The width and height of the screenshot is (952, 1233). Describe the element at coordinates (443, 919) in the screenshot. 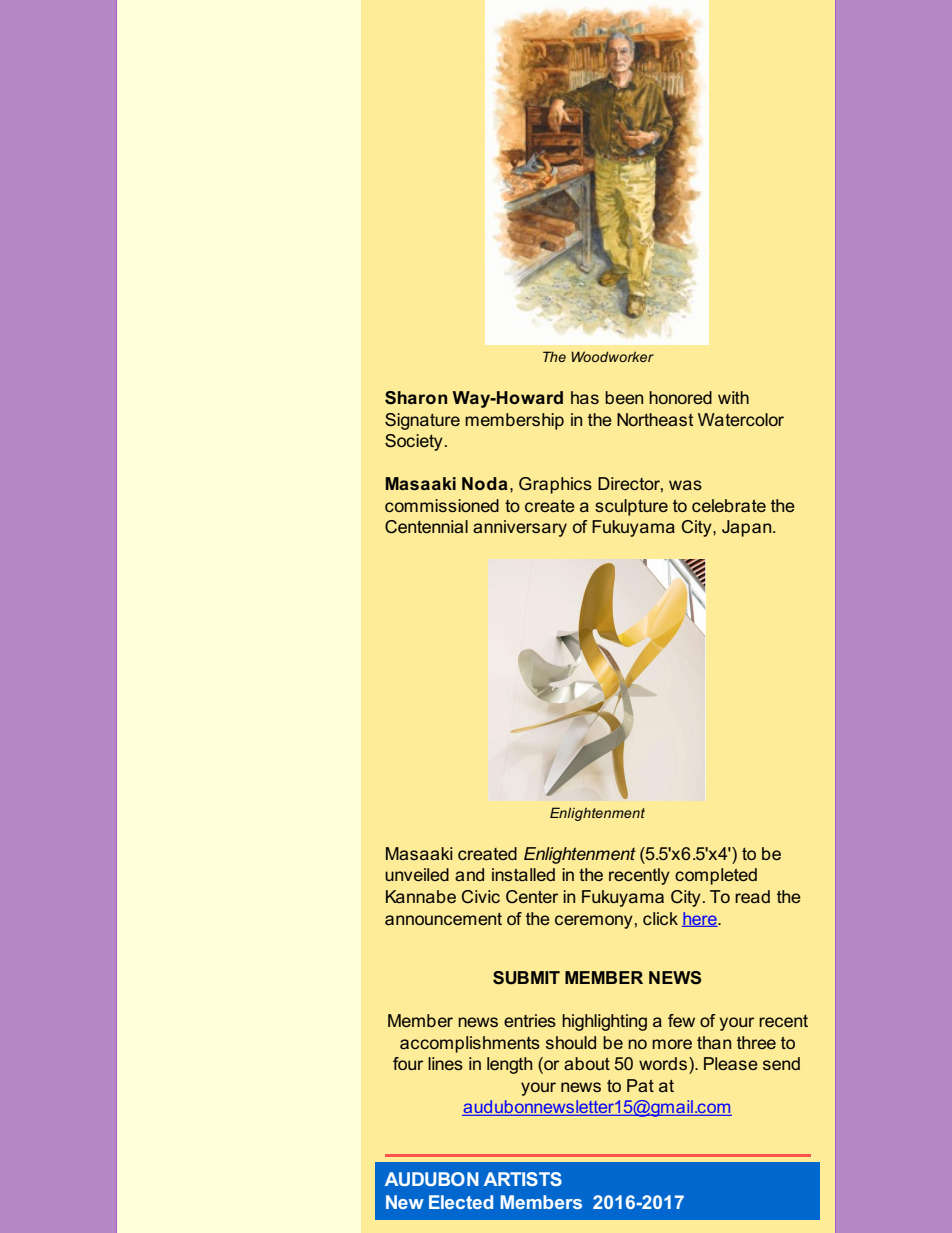

I see `announcement` at that location.
